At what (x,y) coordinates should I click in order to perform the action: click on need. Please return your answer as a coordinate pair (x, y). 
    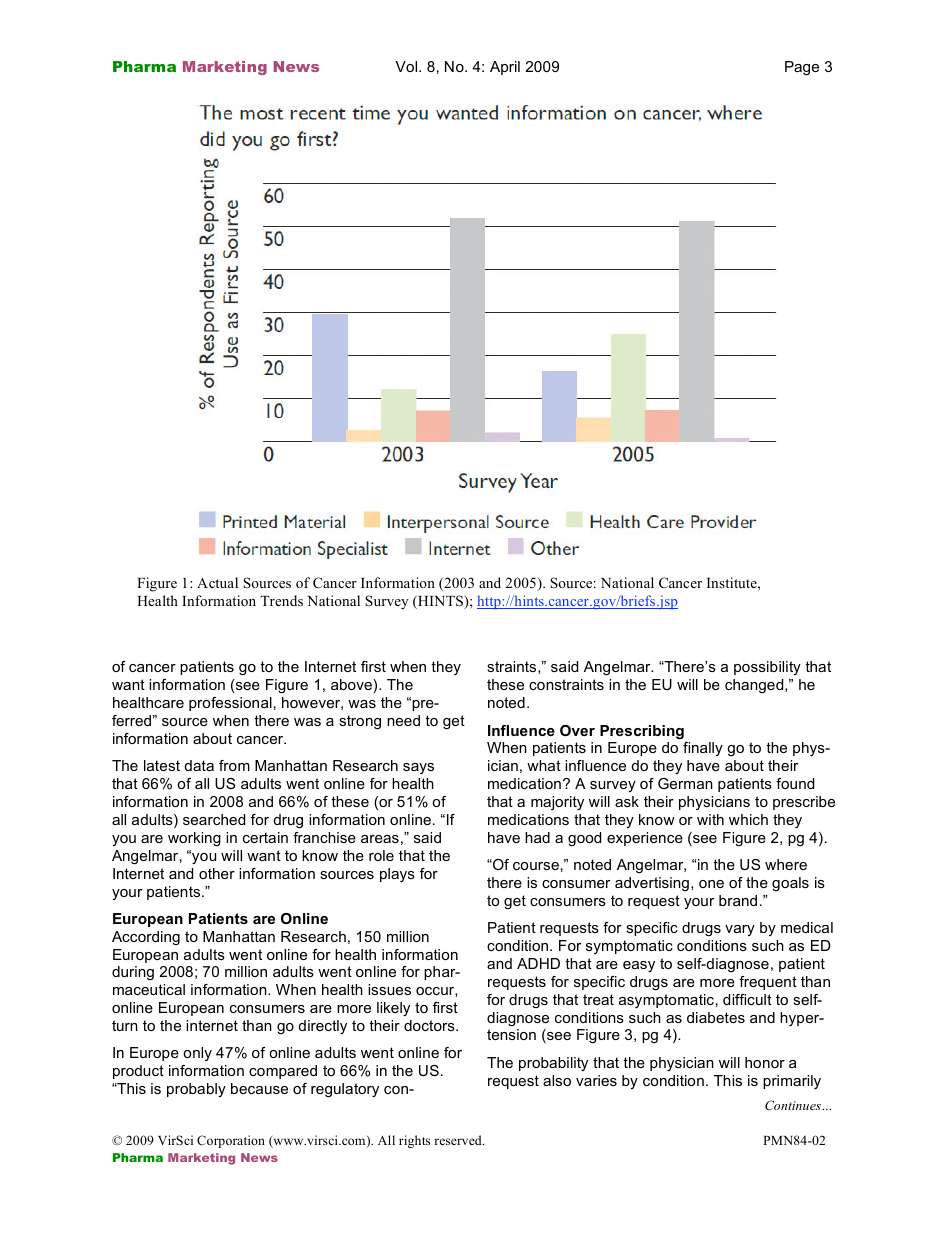
    Looking at the image, I should click on (403, 720).
